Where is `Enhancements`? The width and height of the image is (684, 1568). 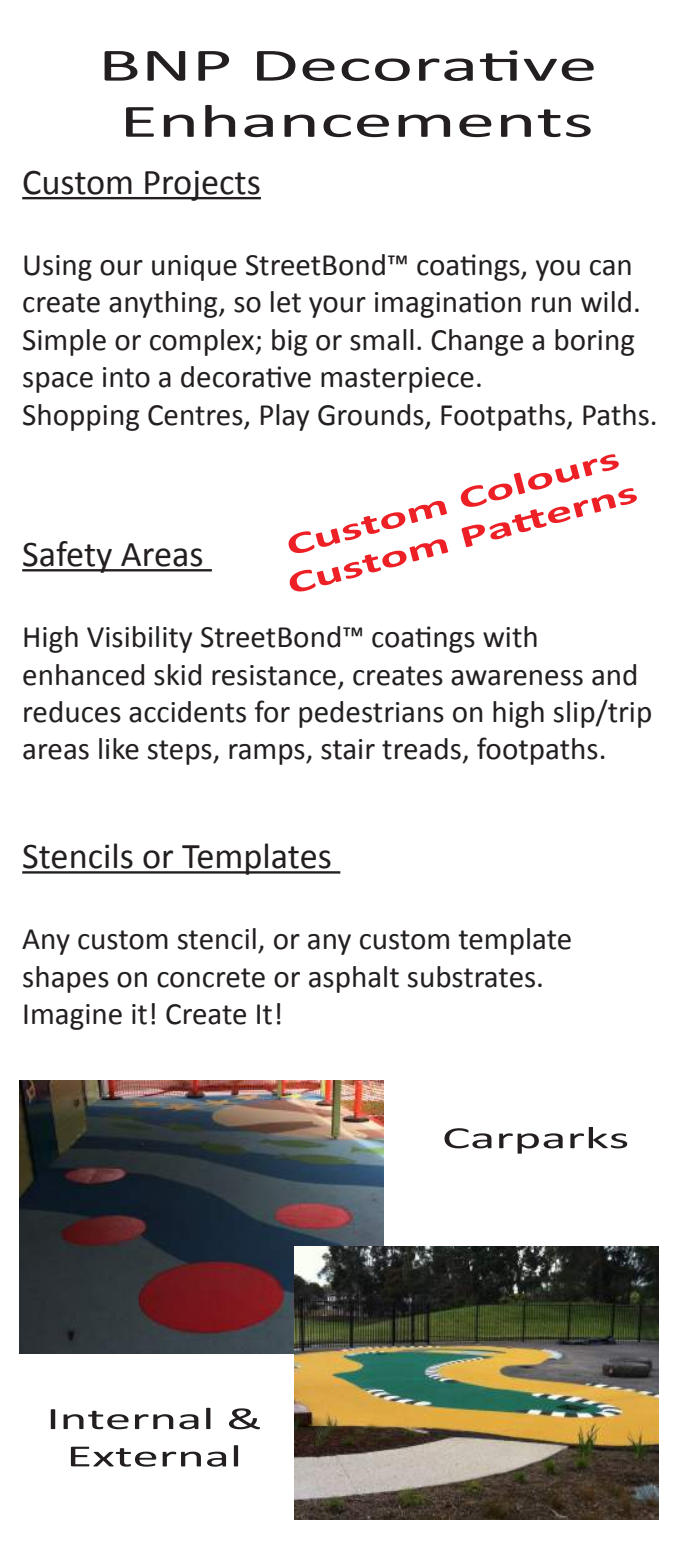
Enhancements is located at coordinates (358, 121).
